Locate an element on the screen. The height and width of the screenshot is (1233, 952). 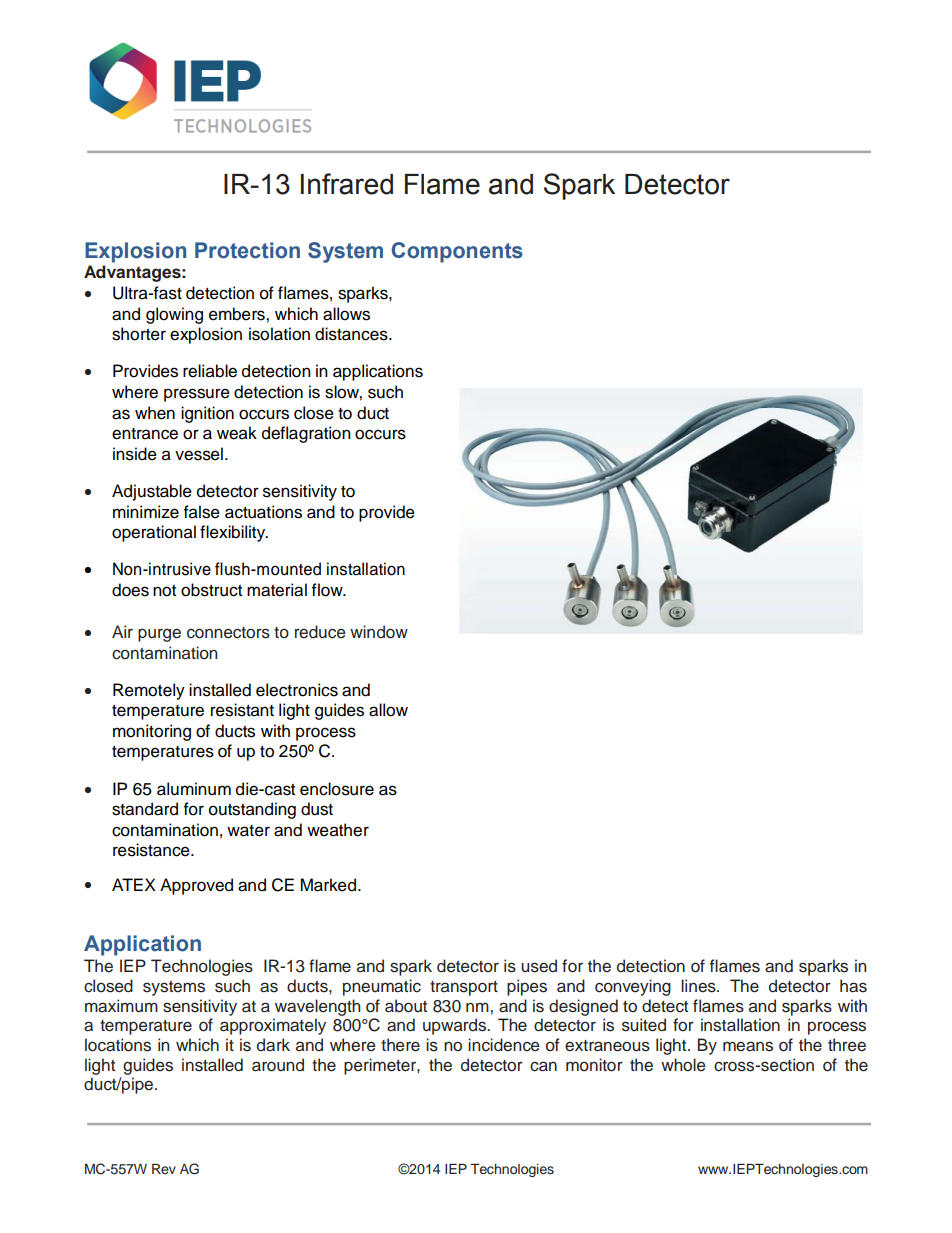
window is located at coordinates (379, 632).
